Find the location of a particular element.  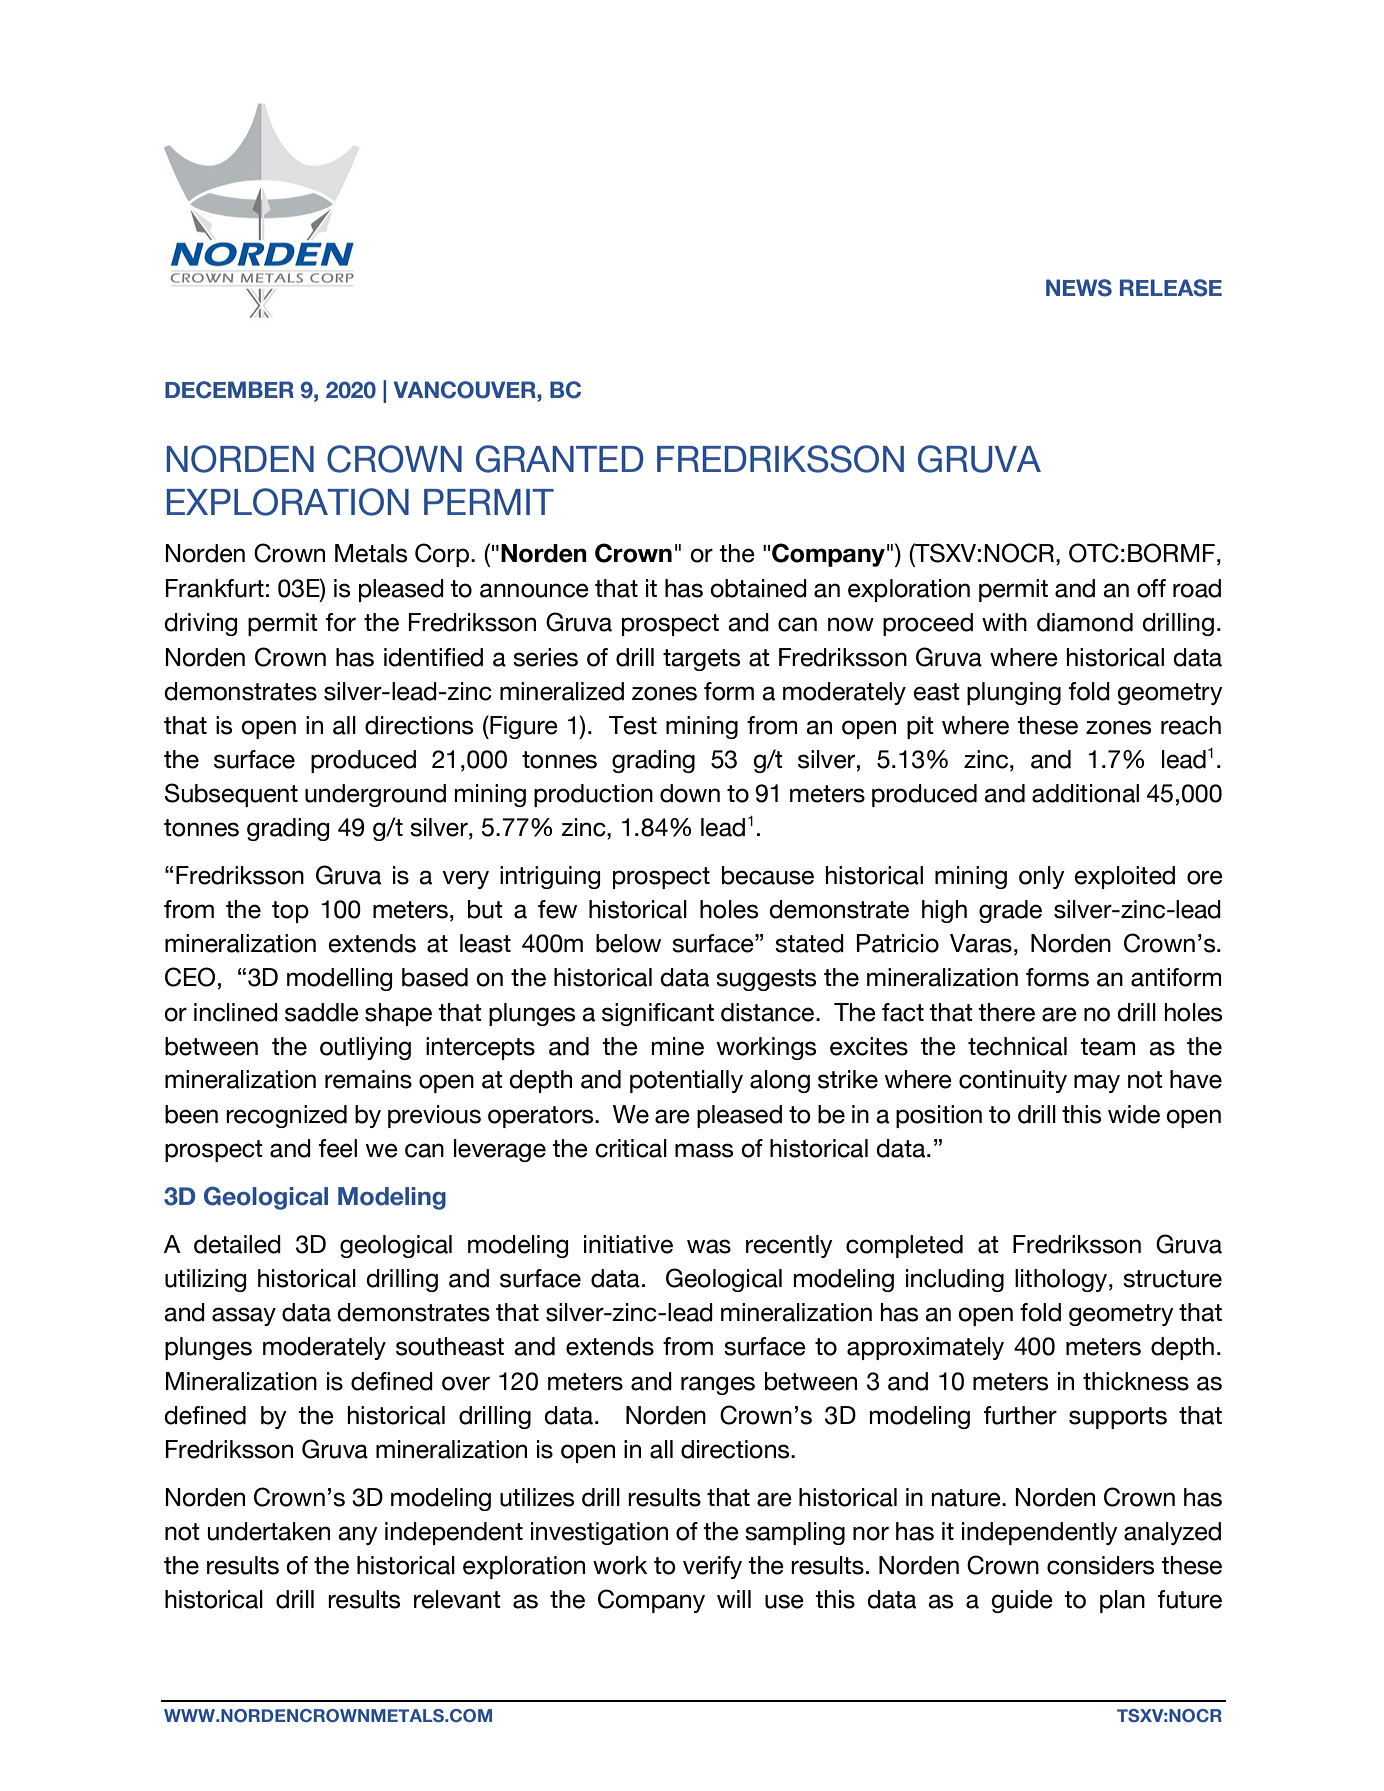

top is located at coordinates (290, 912).
